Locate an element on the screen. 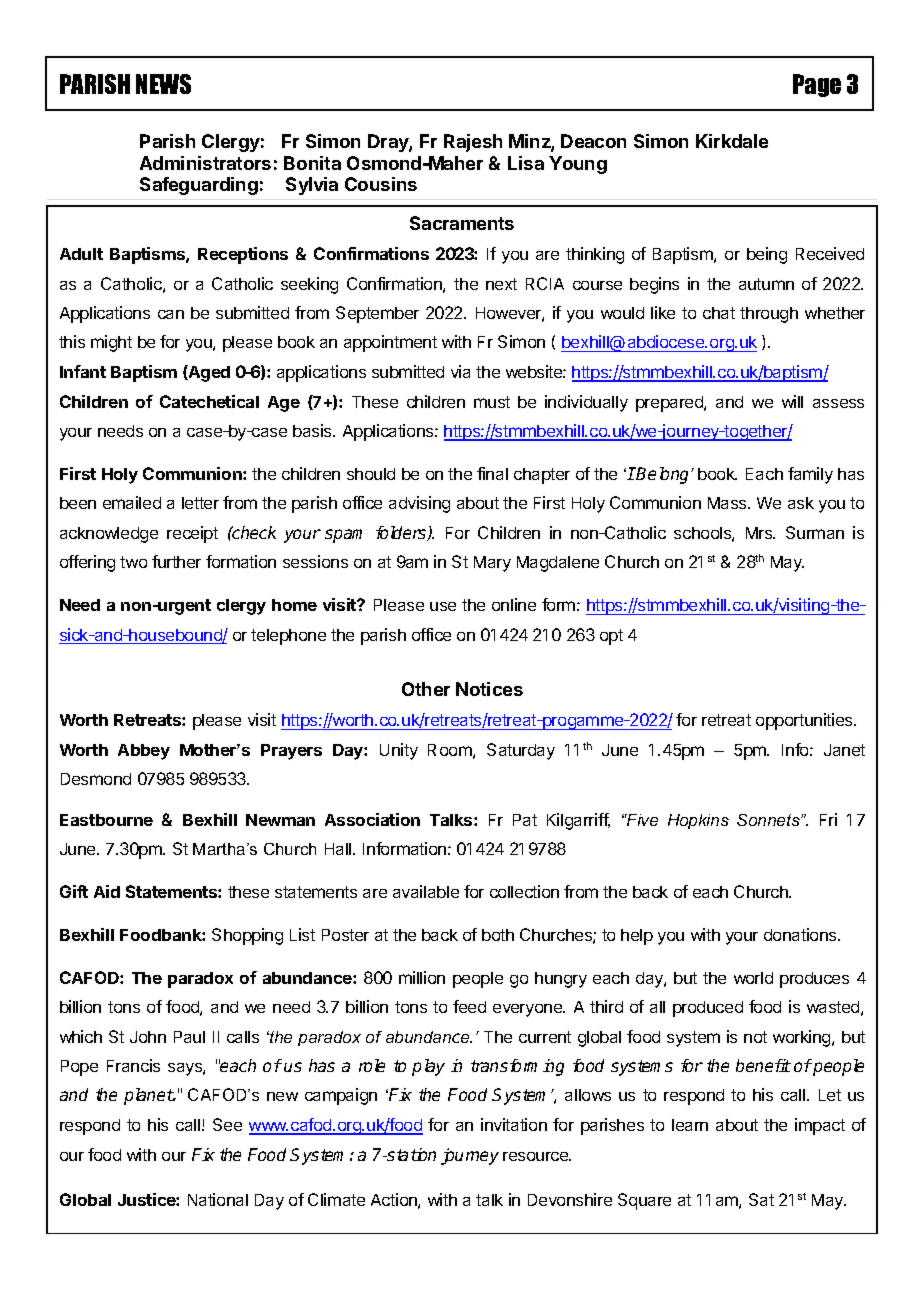 This screenshot has height=1308, width=924. National is located at coordinates (218, 1199).
